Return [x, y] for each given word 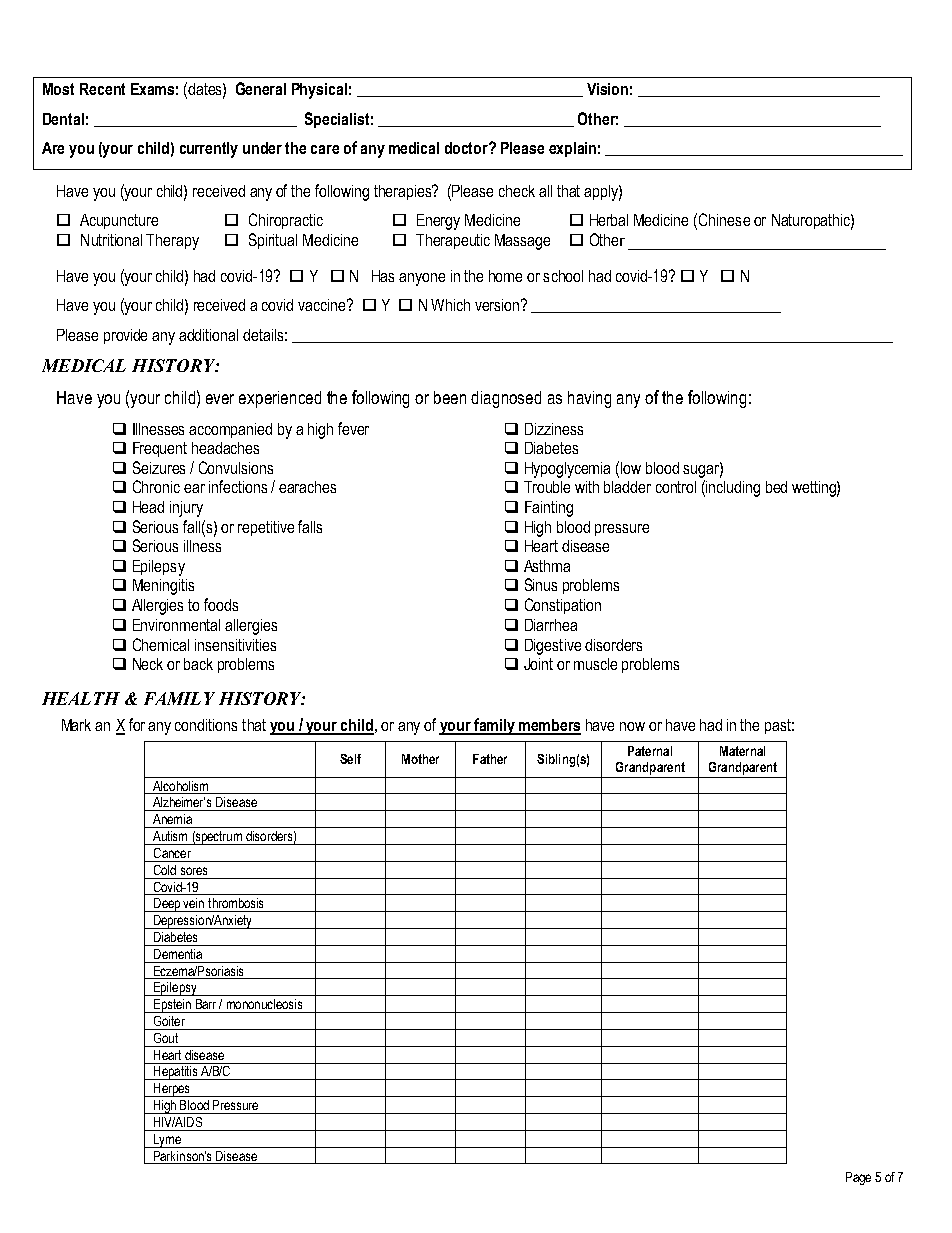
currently [209, 150]
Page [858, 1178]
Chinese [724, 219]
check [517, 191]
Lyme [167, 1141]
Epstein [172, 1006]
